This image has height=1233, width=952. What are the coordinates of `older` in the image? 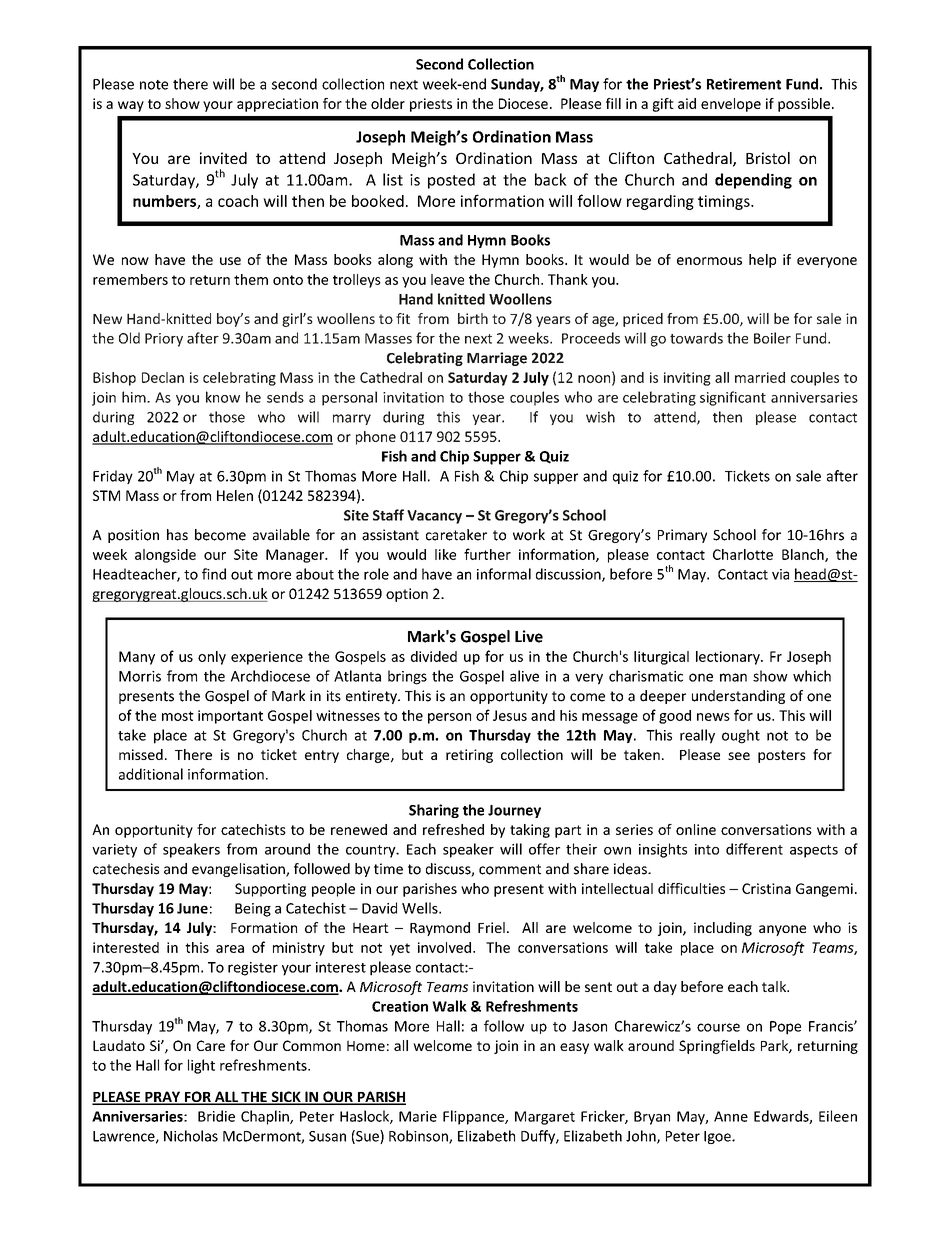 It's located at (388, 103).
